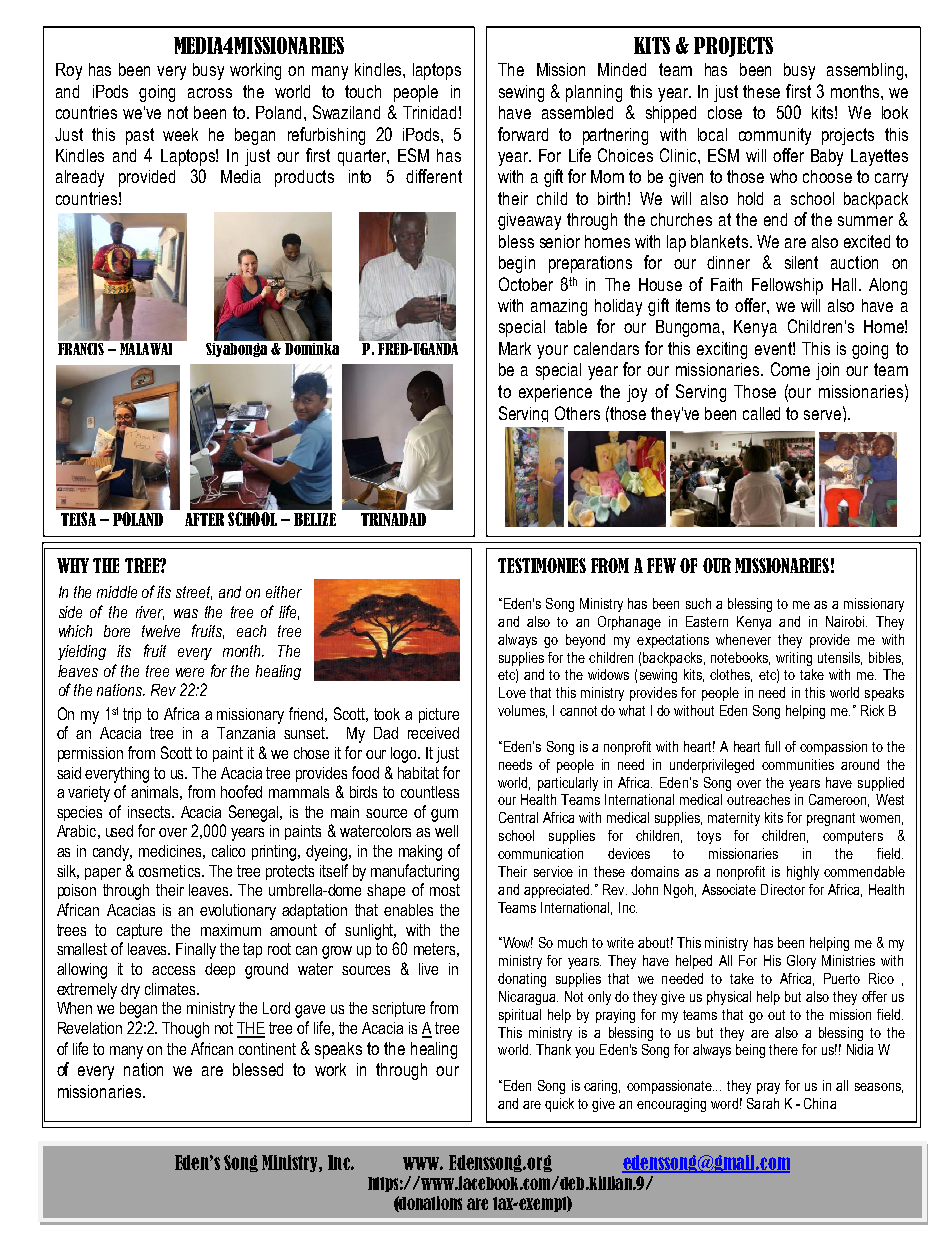 The image size is (952, 1233). Describe the element at coordinates (512, 692) in the screenshot. I see `Love` at that location.
